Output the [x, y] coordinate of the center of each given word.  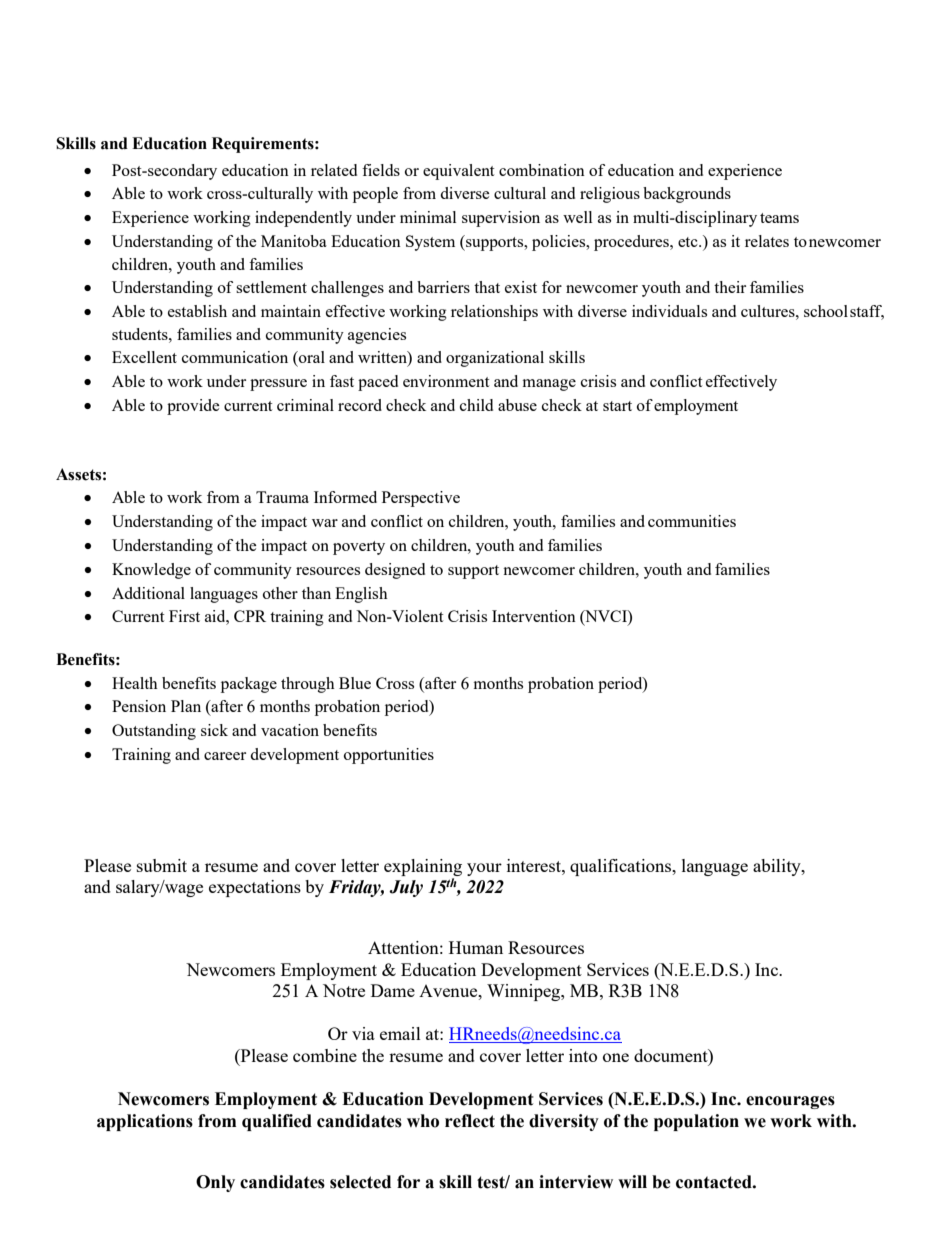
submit [162, 865]
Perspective [421, 499]
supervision [501, 219]
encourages [790, 1102]
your [484, 869]
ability [778, 867]
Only [215, 1183]
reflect [470, 1121]
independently [303, 219]
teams [779, 218]
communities [692, 521]
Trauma [282, 497]
